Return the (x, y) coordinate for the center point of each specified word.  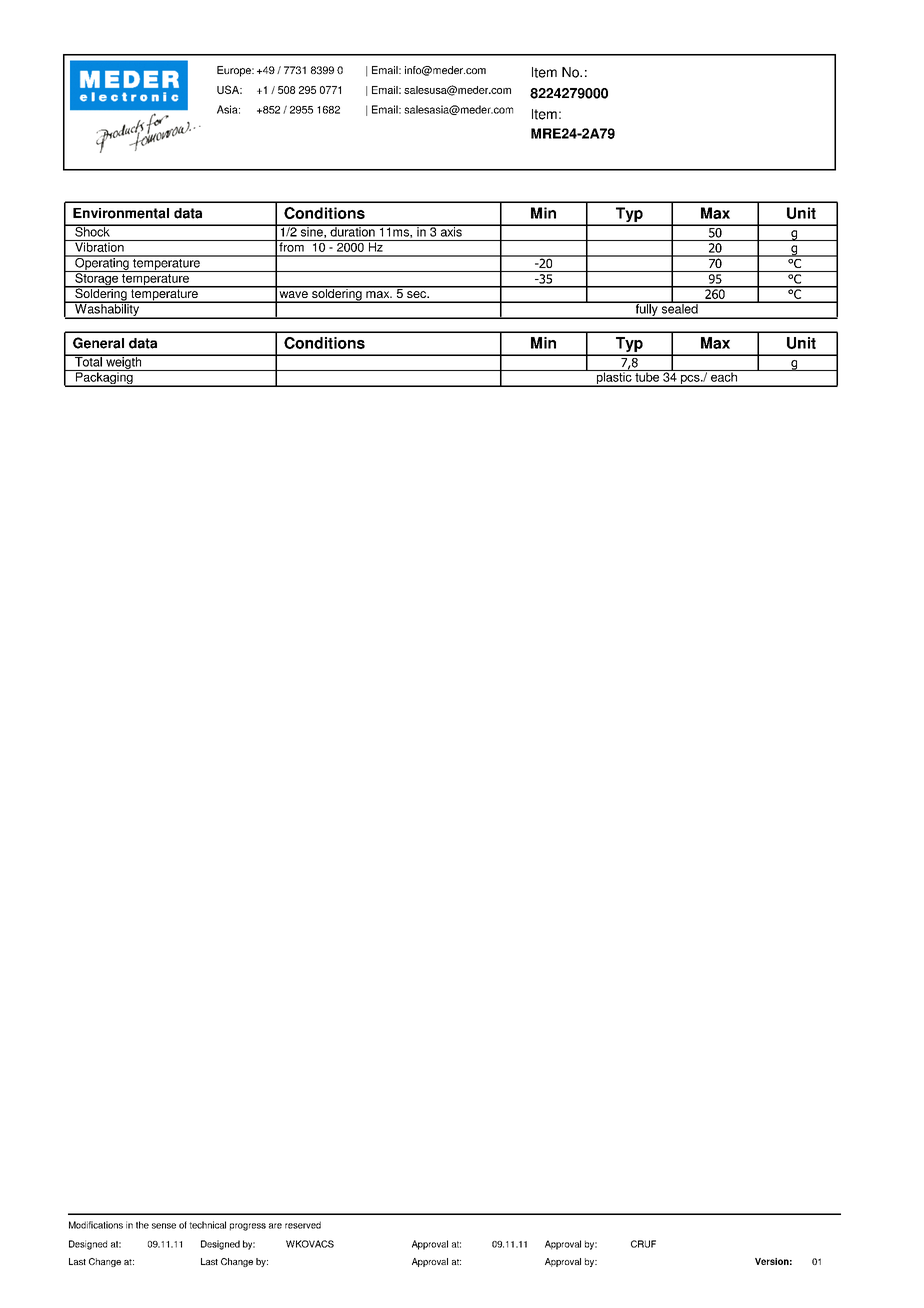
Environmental (121, 213)
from (291, 246)
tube (647, 376)
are (275, 1226)
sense (164, 1226)
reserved (303, 1225)
